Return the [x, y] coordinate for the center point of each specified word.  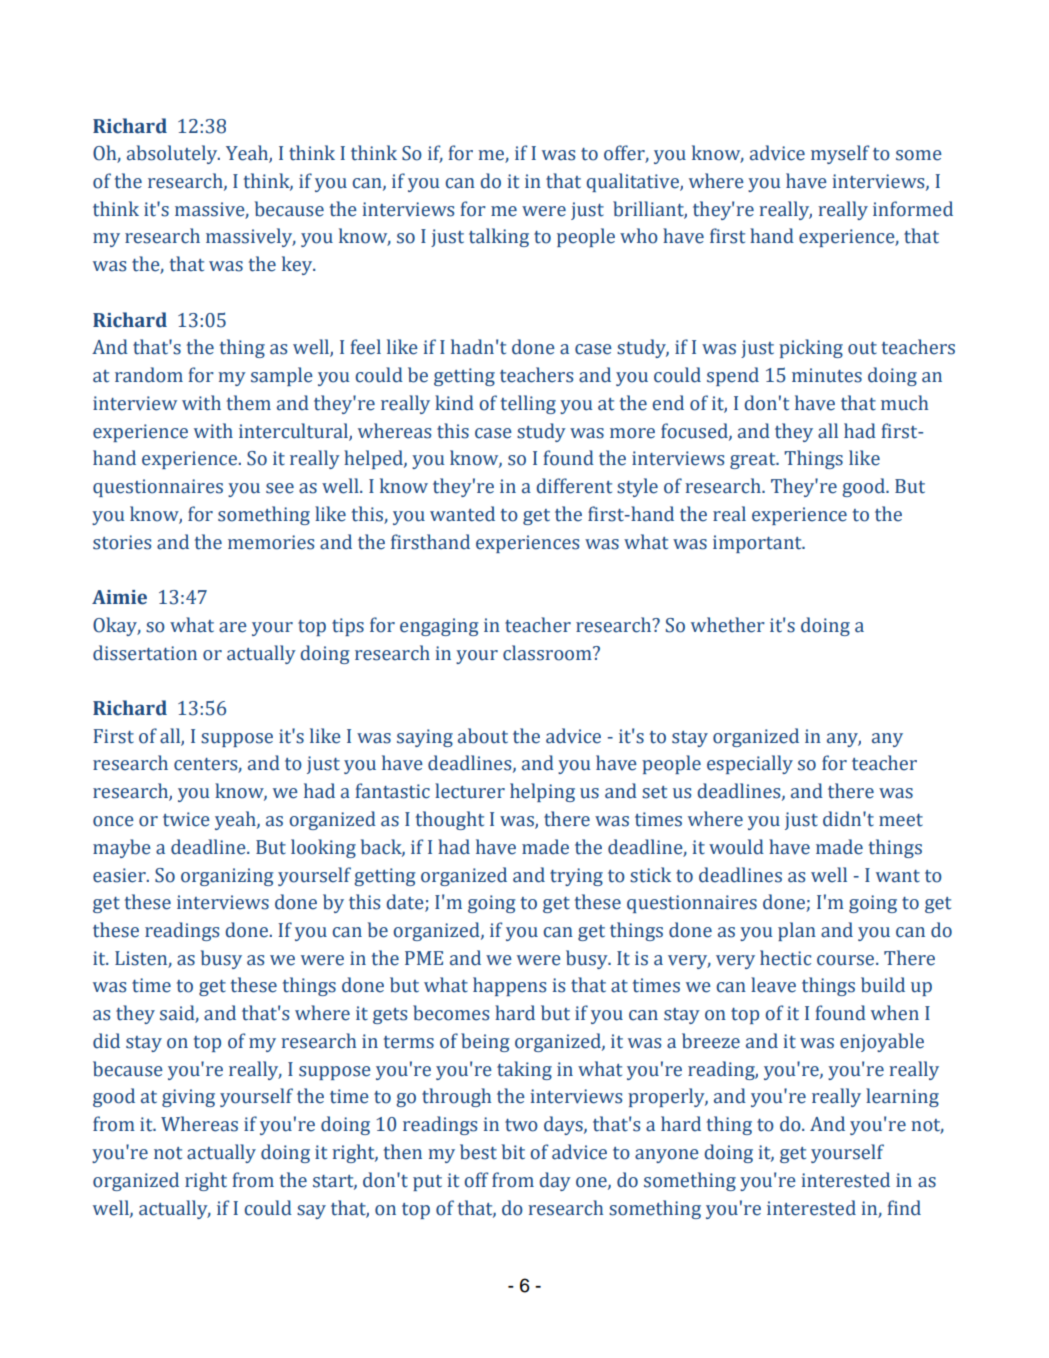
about [483, 736]
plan [797, 931]
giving [188, 1098]
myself [840, 154]
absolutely [173, 154]
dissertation [145, 653]
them [249, 403]
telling [528, 404]
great [754, 461]
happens [509, 986]
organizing [227, 877]
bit [513, 1152]
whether [728, 625]
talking [499, 237]
